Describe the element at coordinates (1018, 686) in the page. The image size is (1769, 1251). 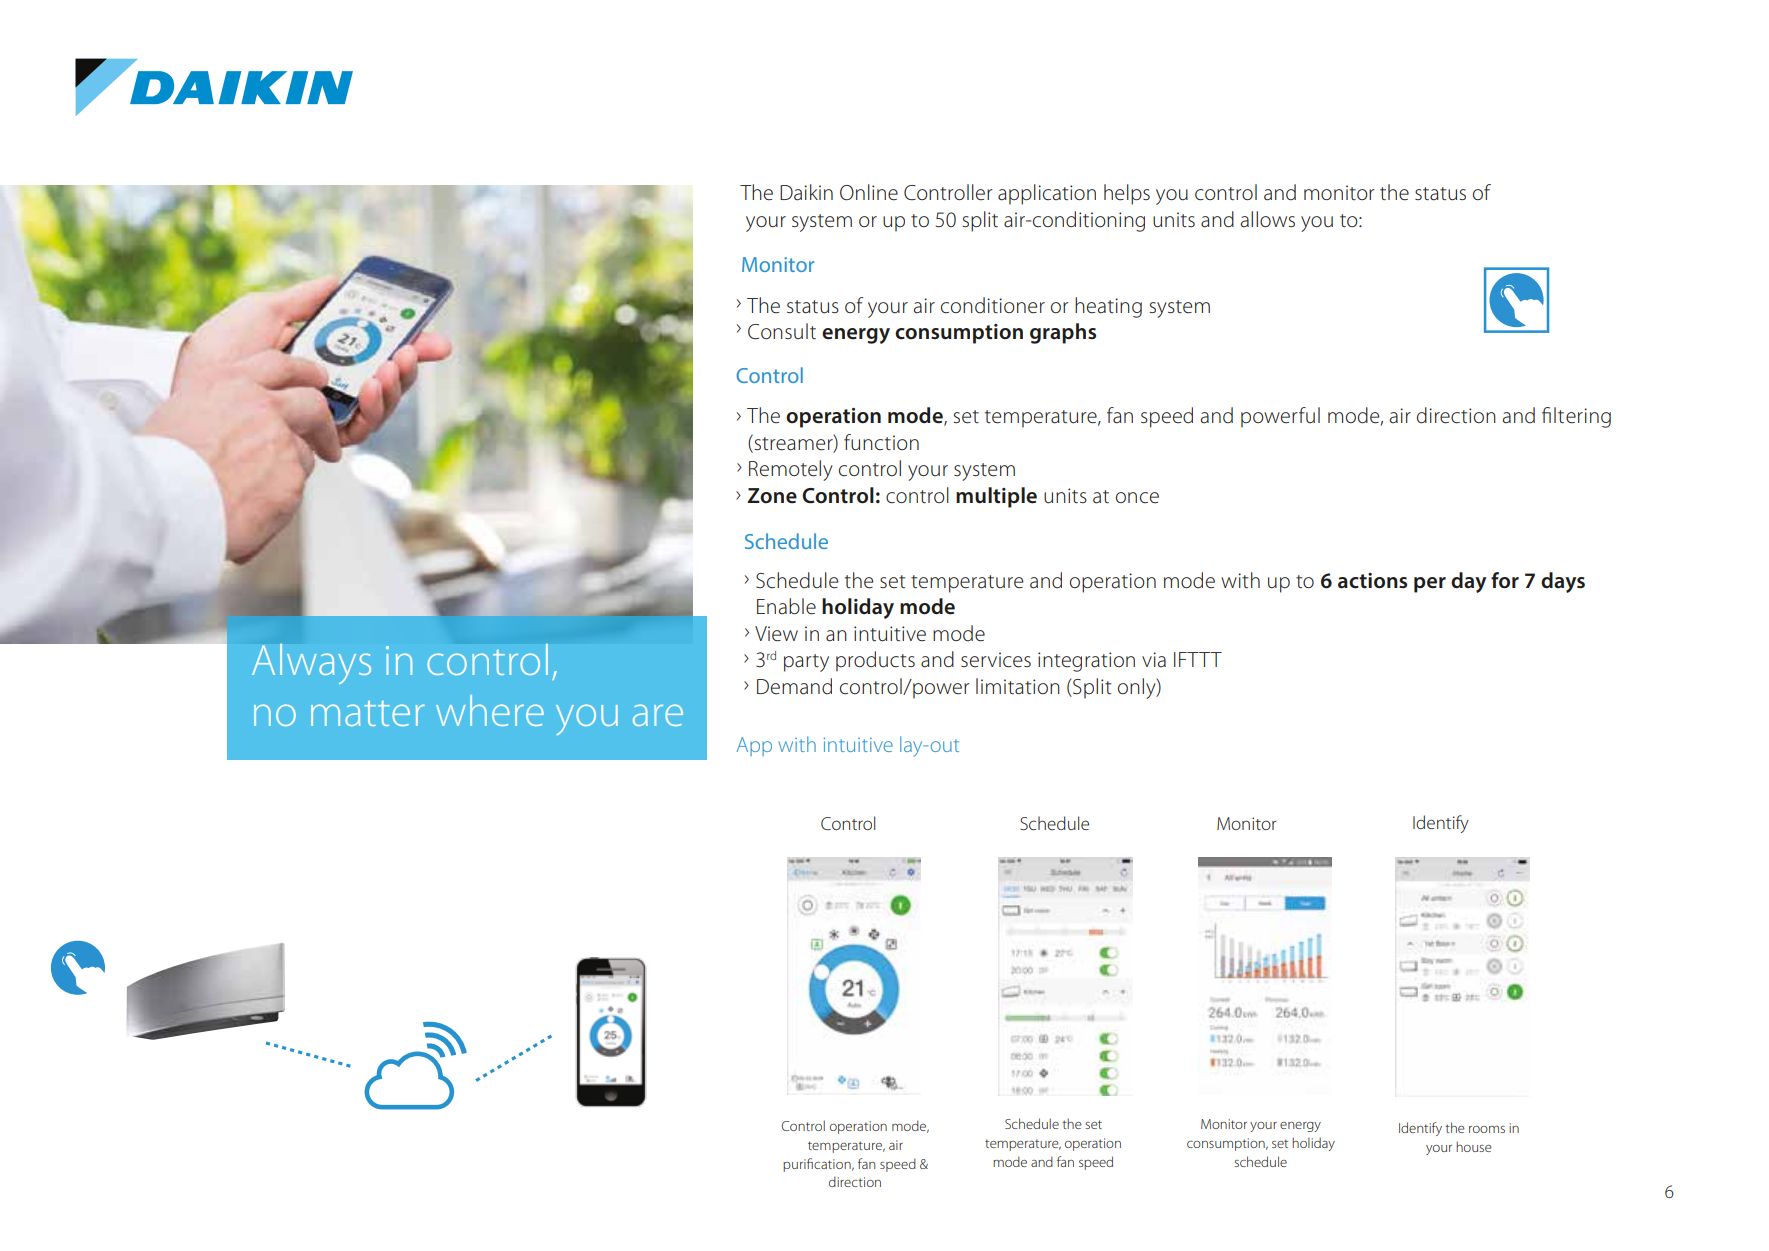
I see `limitation` at that location.
